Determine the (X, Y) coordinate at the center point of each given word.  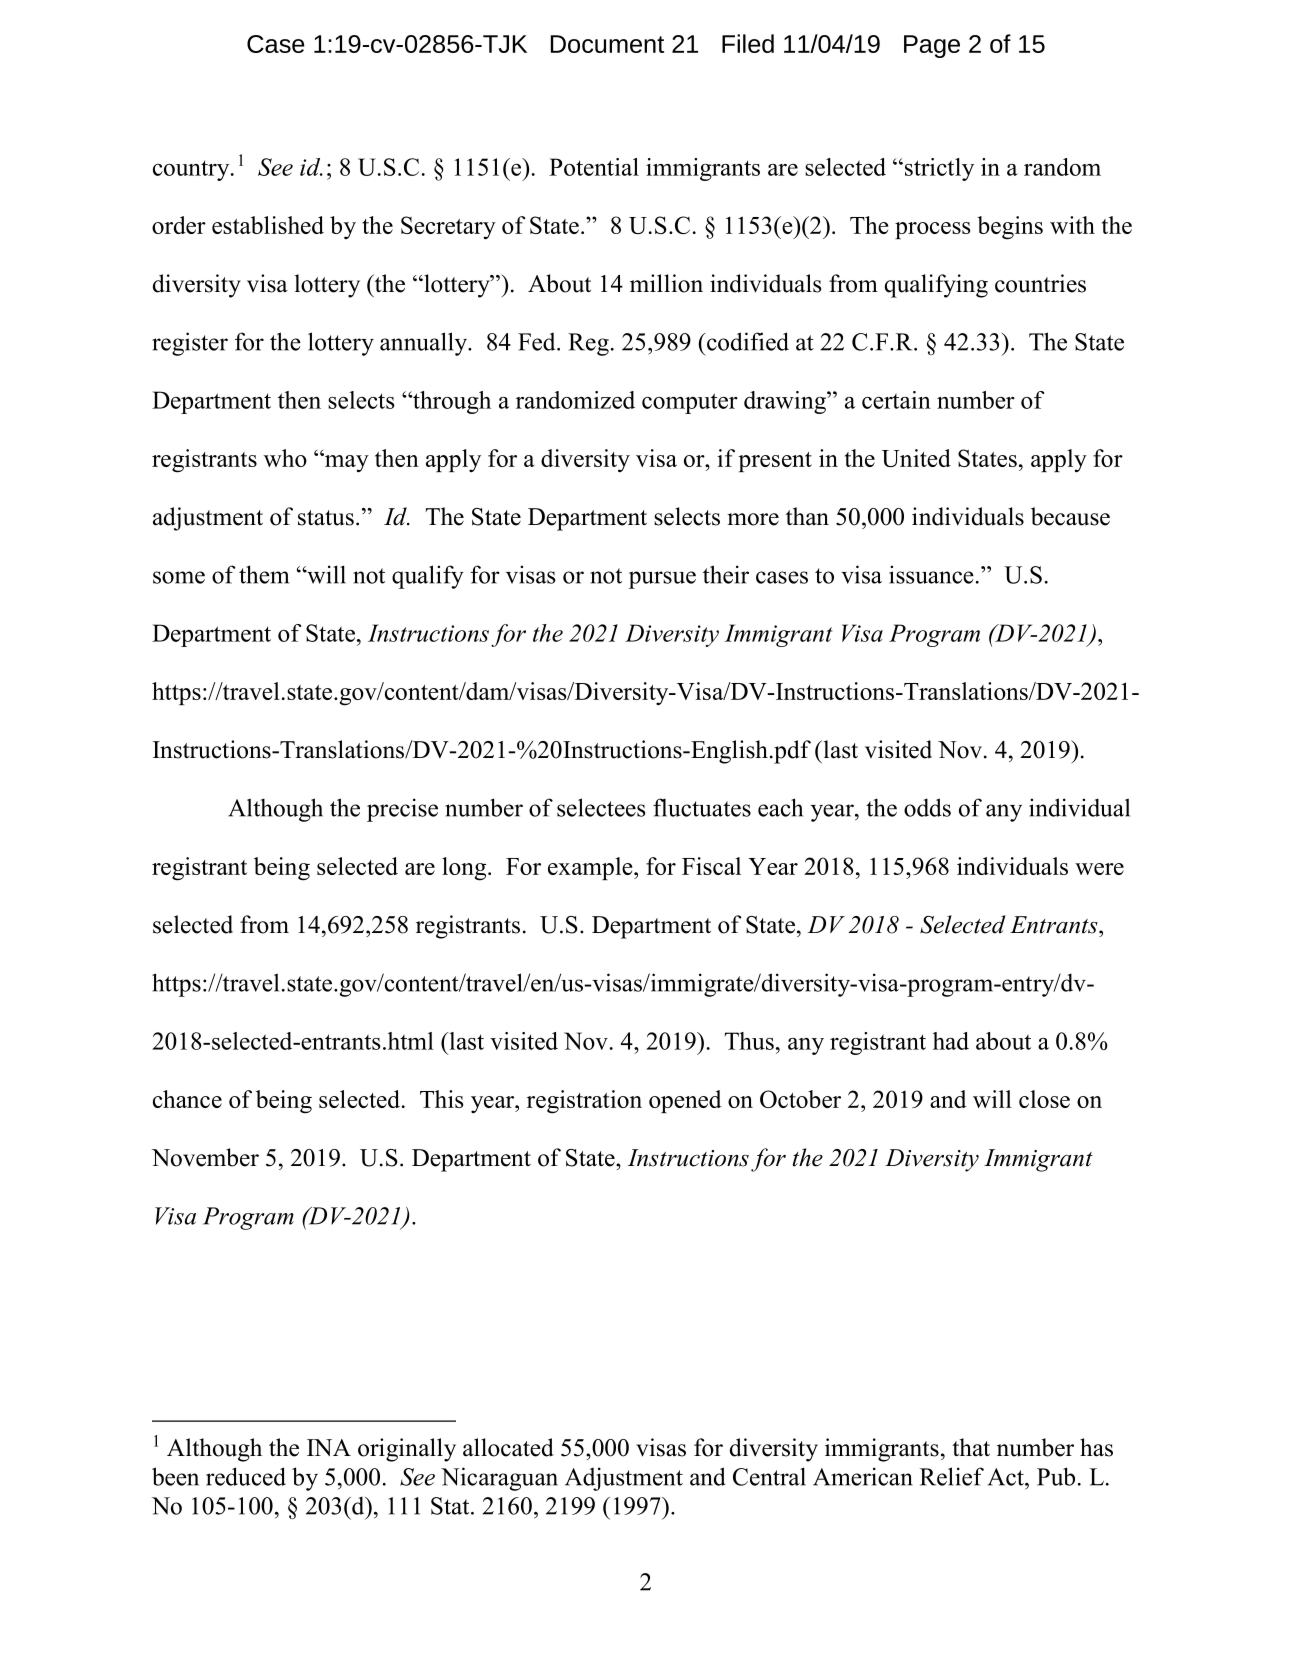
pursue (662, 580)
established (268, 225)
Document (607, 44)
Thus (749, 1041)
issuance (931, 574)
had (951, 1041)
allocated (508, 1447)
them (264, 574)
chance (187, 1099)
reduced (246, 1476)
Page (932, 46)
